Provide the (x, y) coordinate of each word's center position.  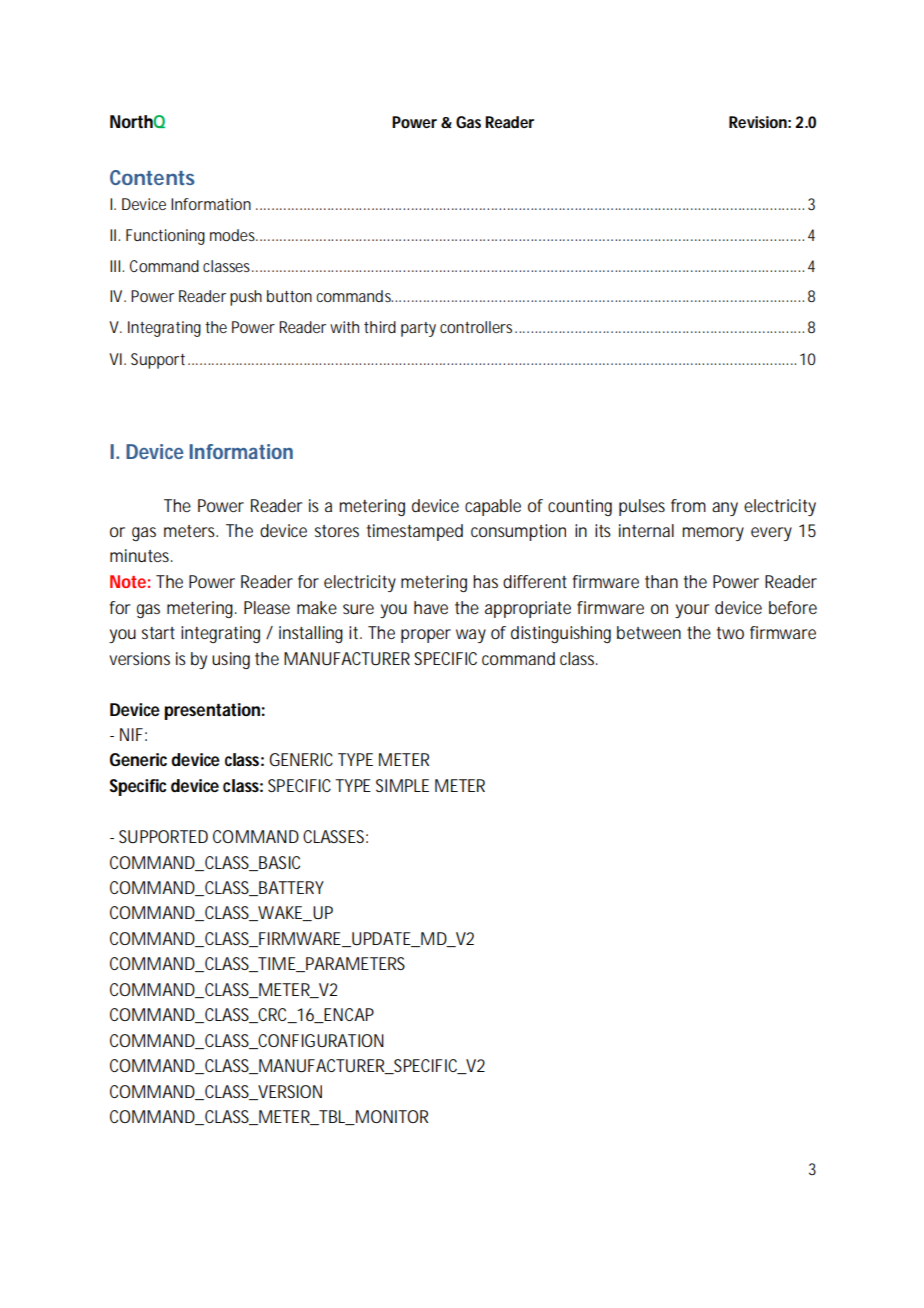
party (418, 329)
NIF (131, 734)
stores (337, 531)
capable (493, 507)
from (688, 505)
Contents (152, 177)
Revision (758, 122)
